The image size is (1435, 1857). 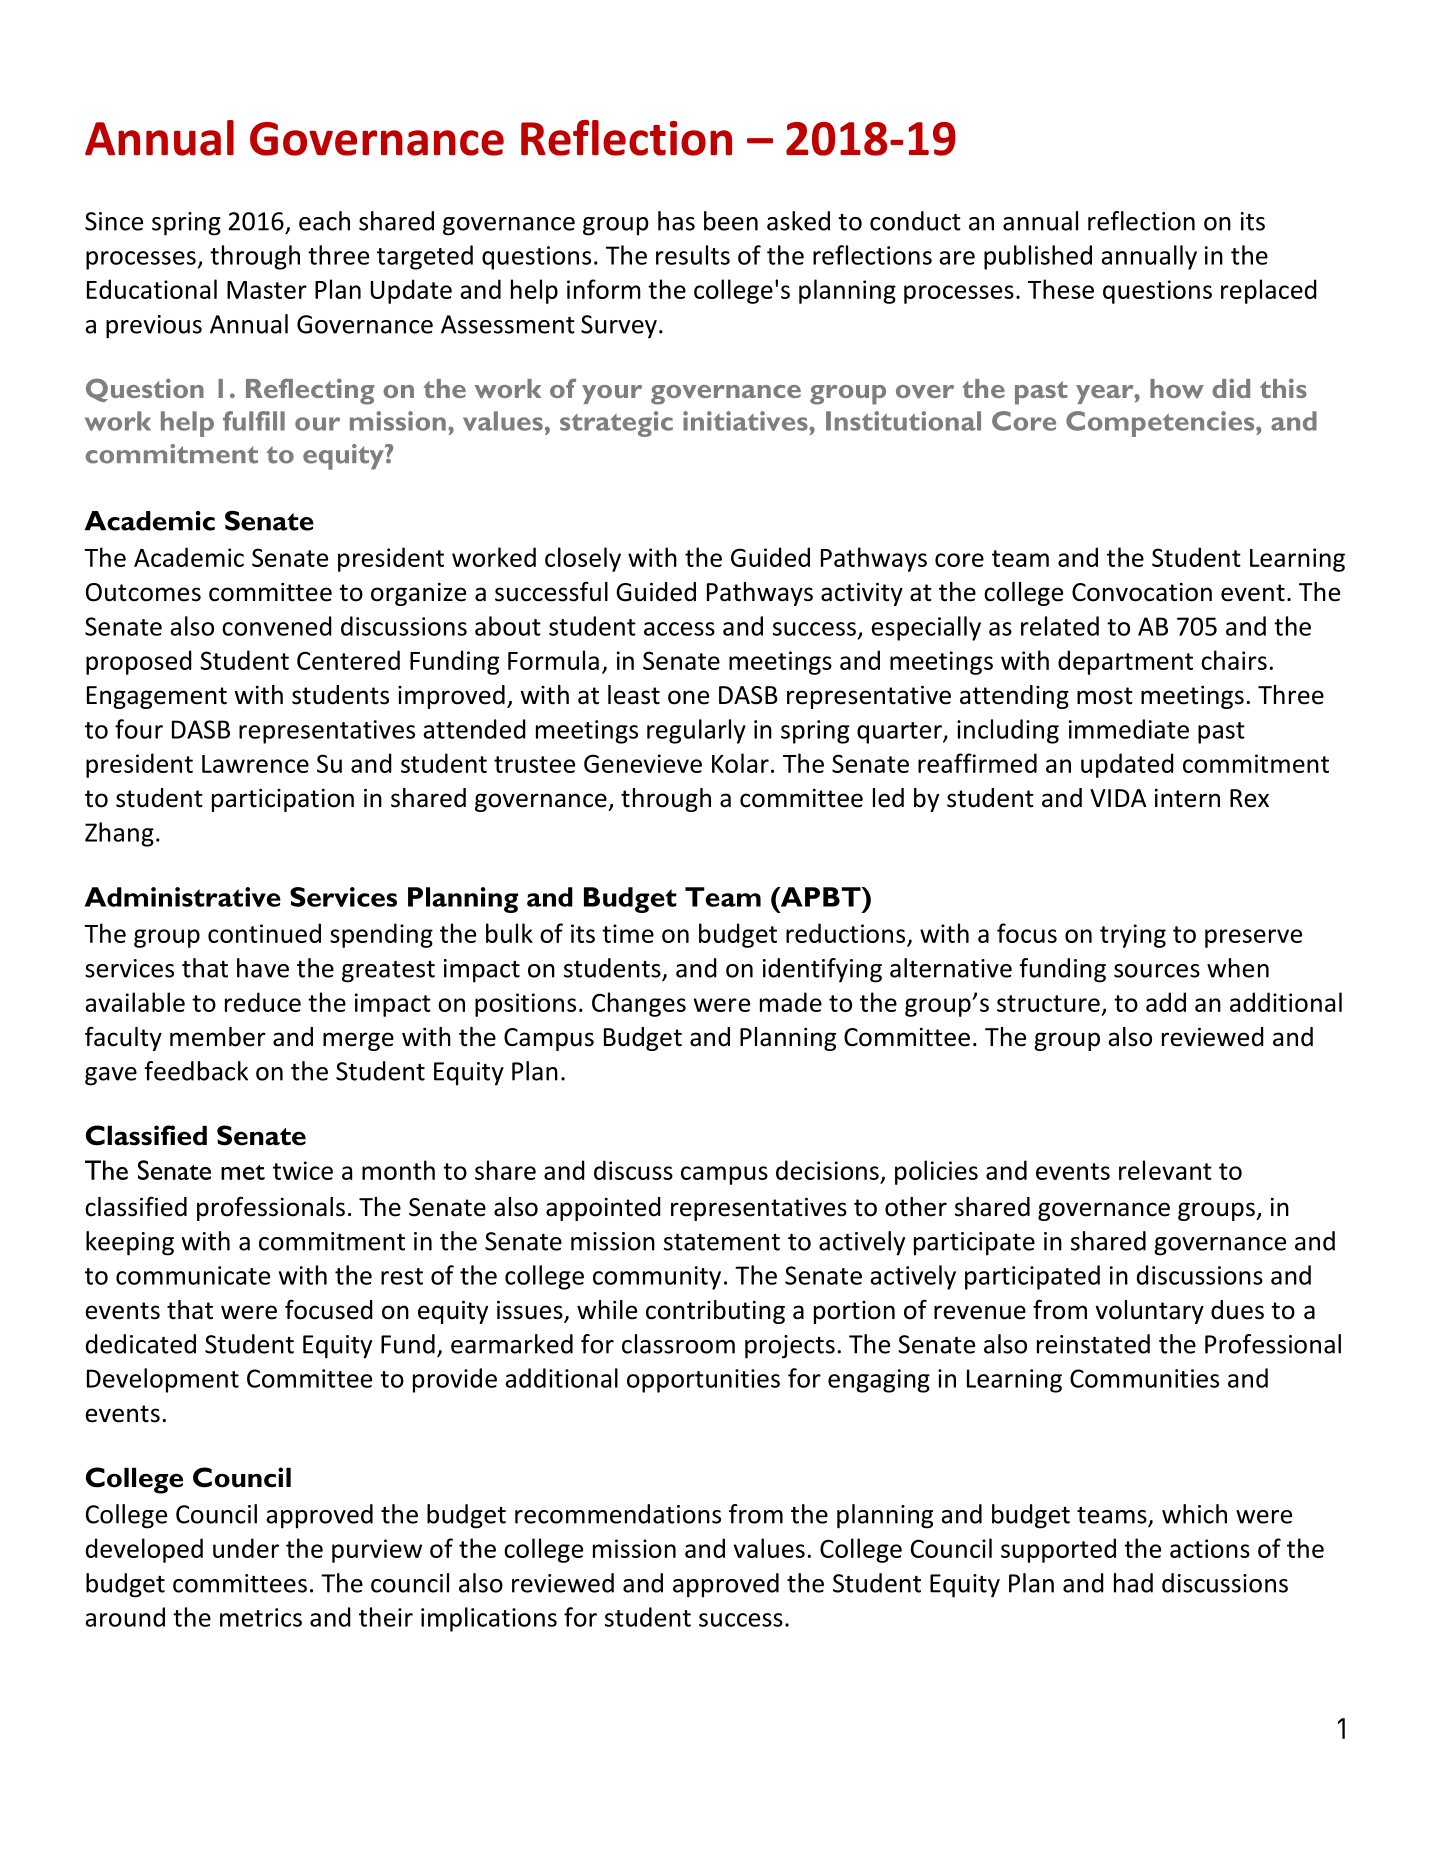 What do you see at coordinates (693, 255) in the page?
I see `results` at bounding box center [693, 255].
